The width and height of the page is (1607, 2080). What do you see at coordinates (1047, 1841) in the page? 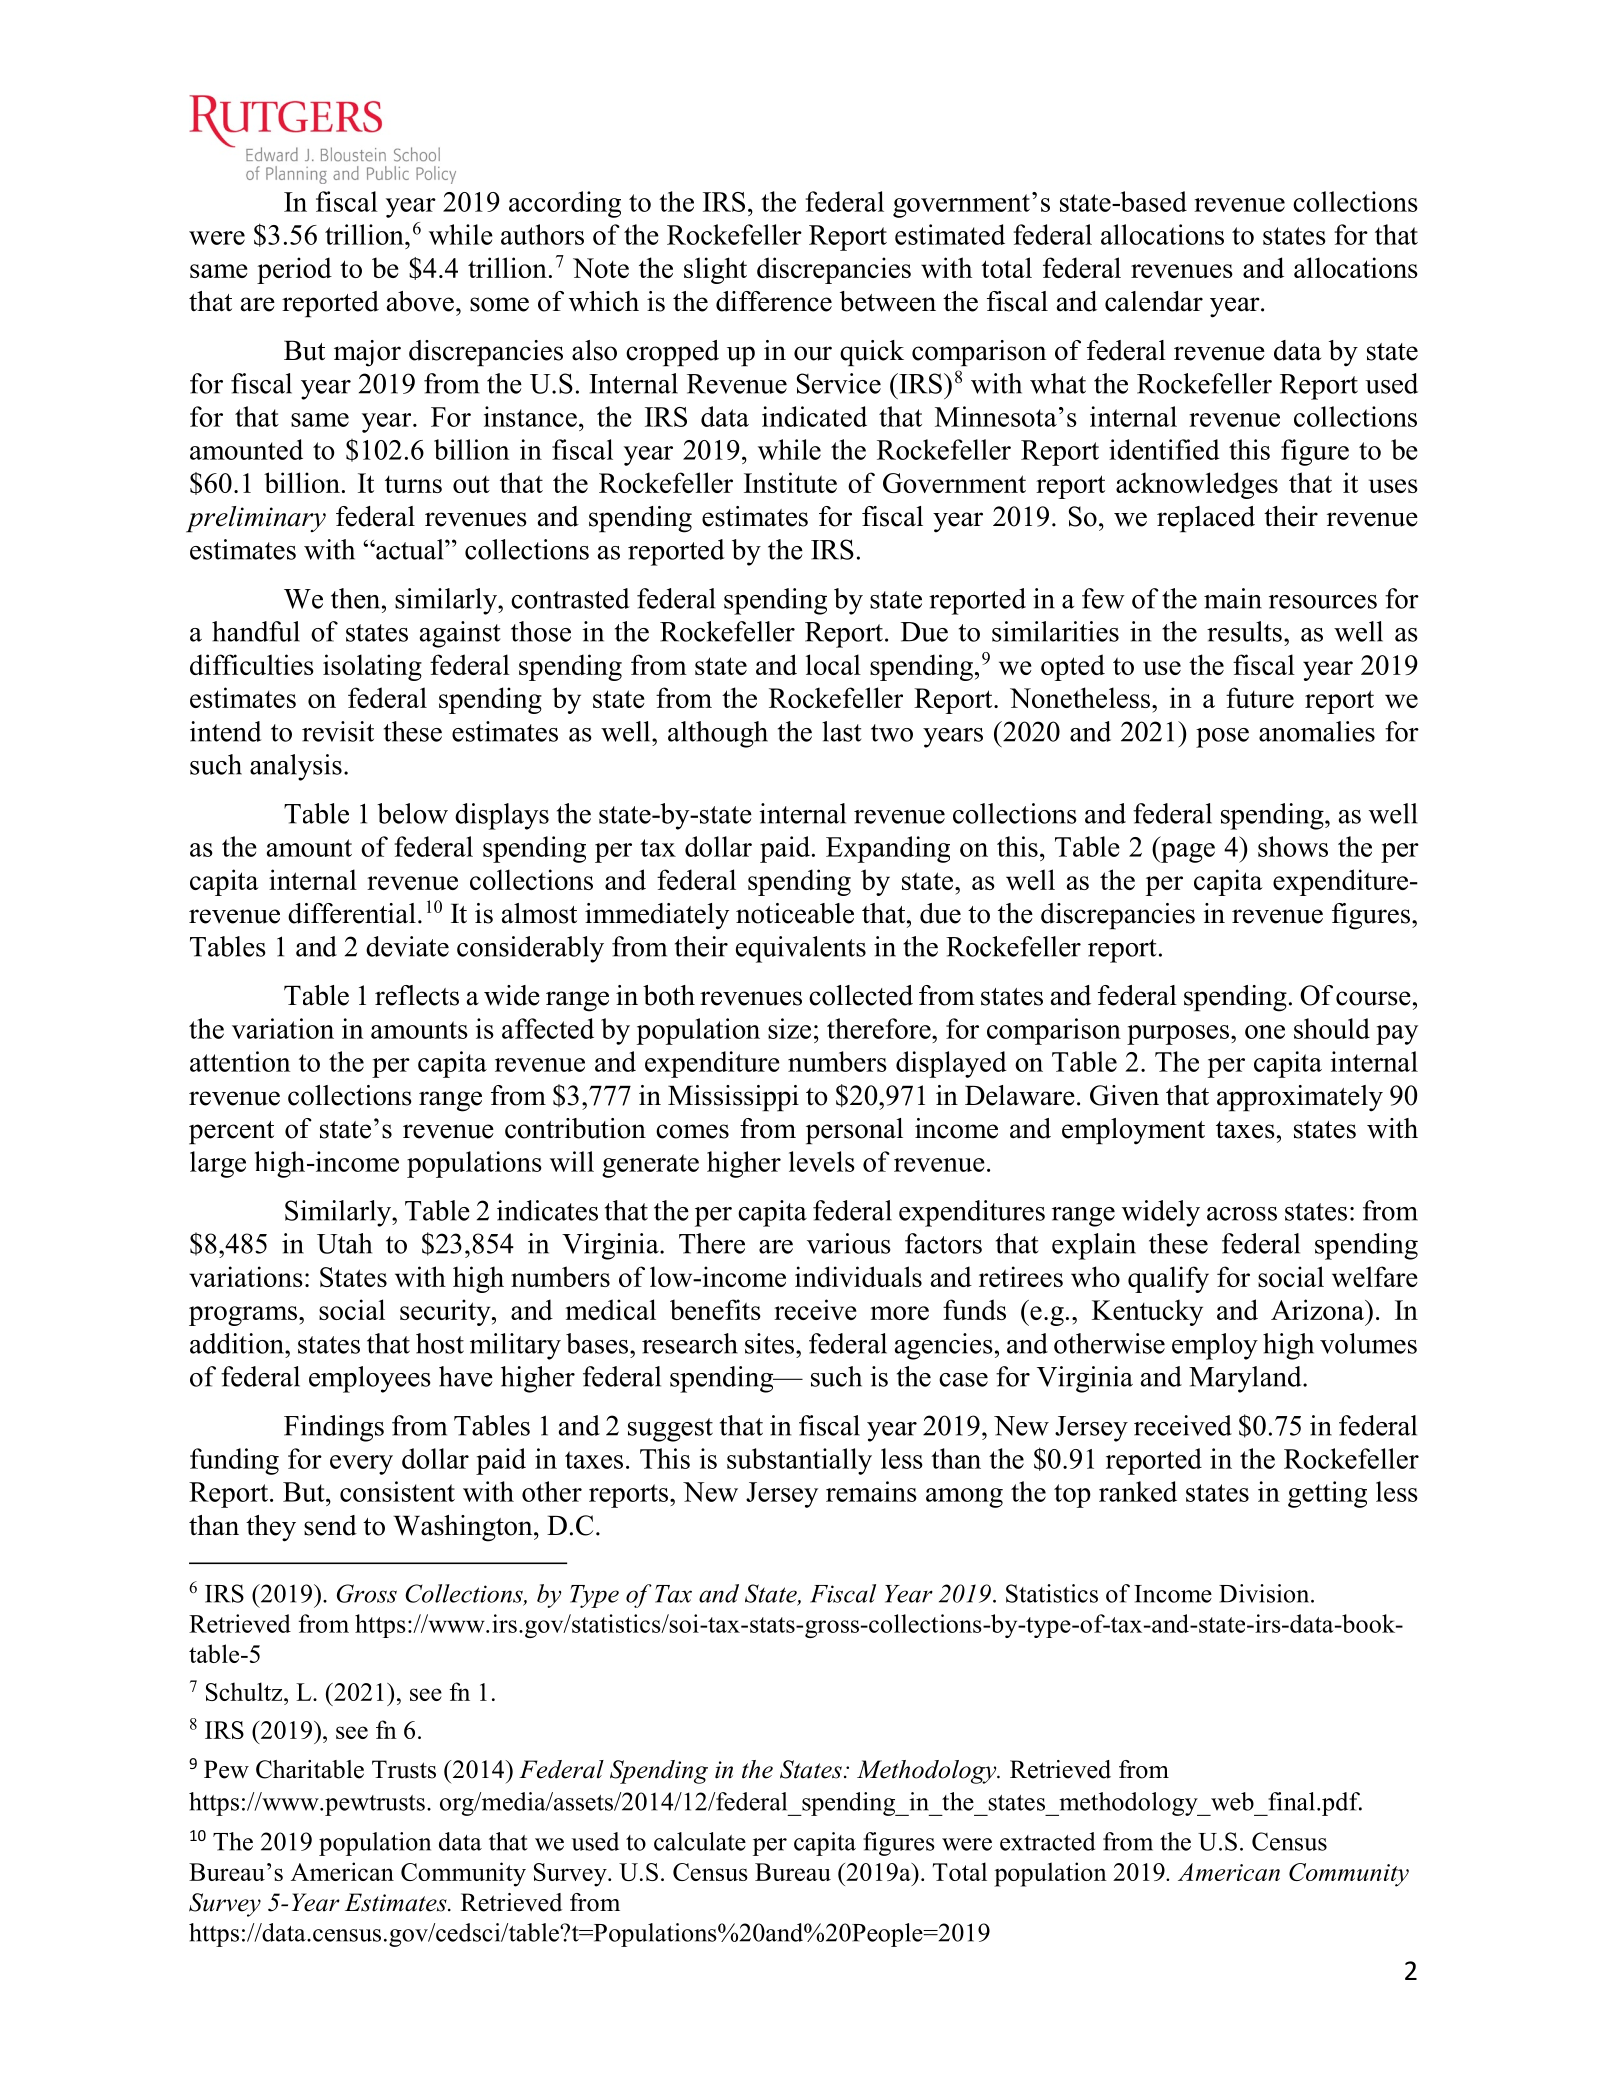
I see `extracted` at bounding box center [1047, 1841].
